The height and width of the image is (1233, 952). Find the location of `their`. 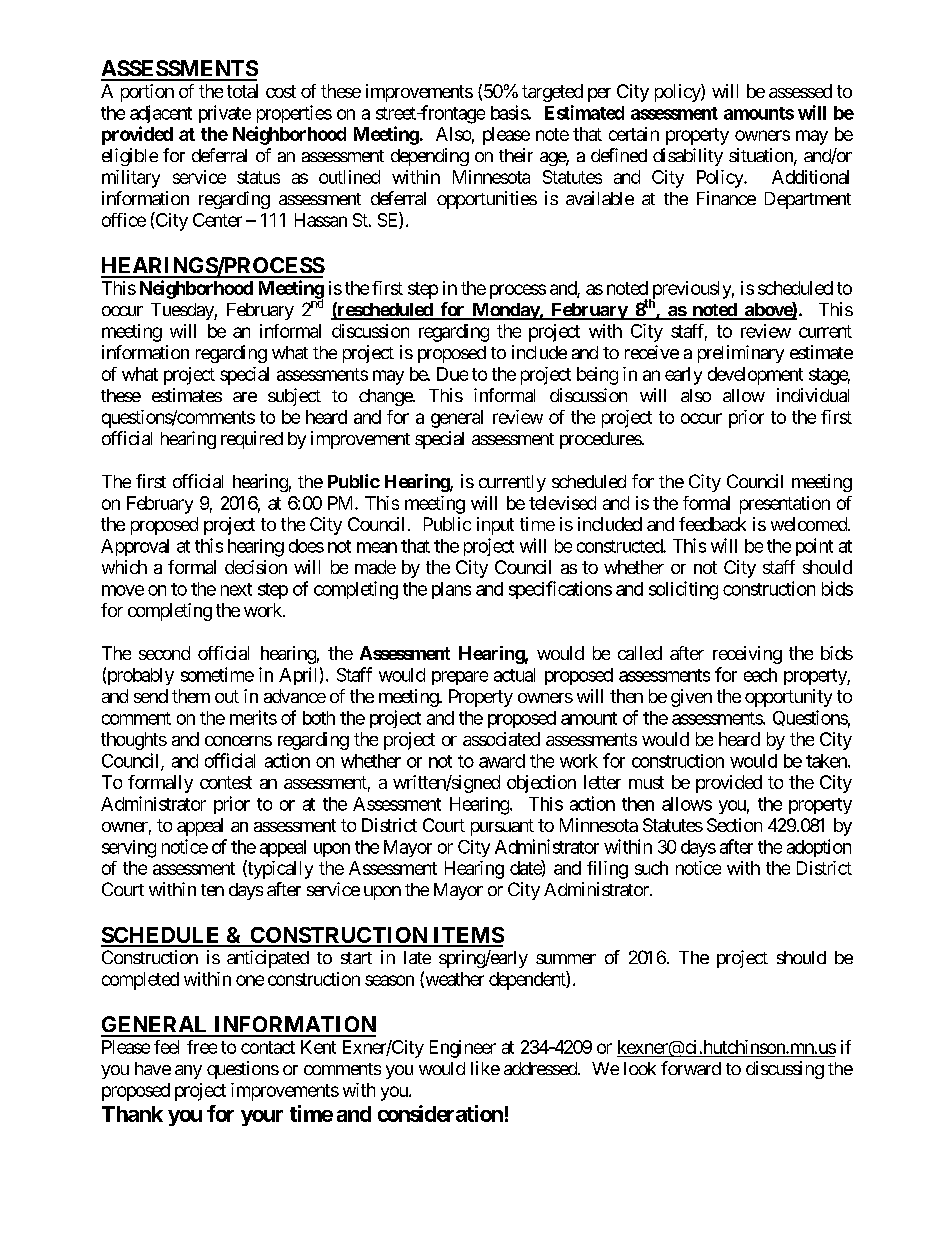

their is located at coordinates (516, 155).
